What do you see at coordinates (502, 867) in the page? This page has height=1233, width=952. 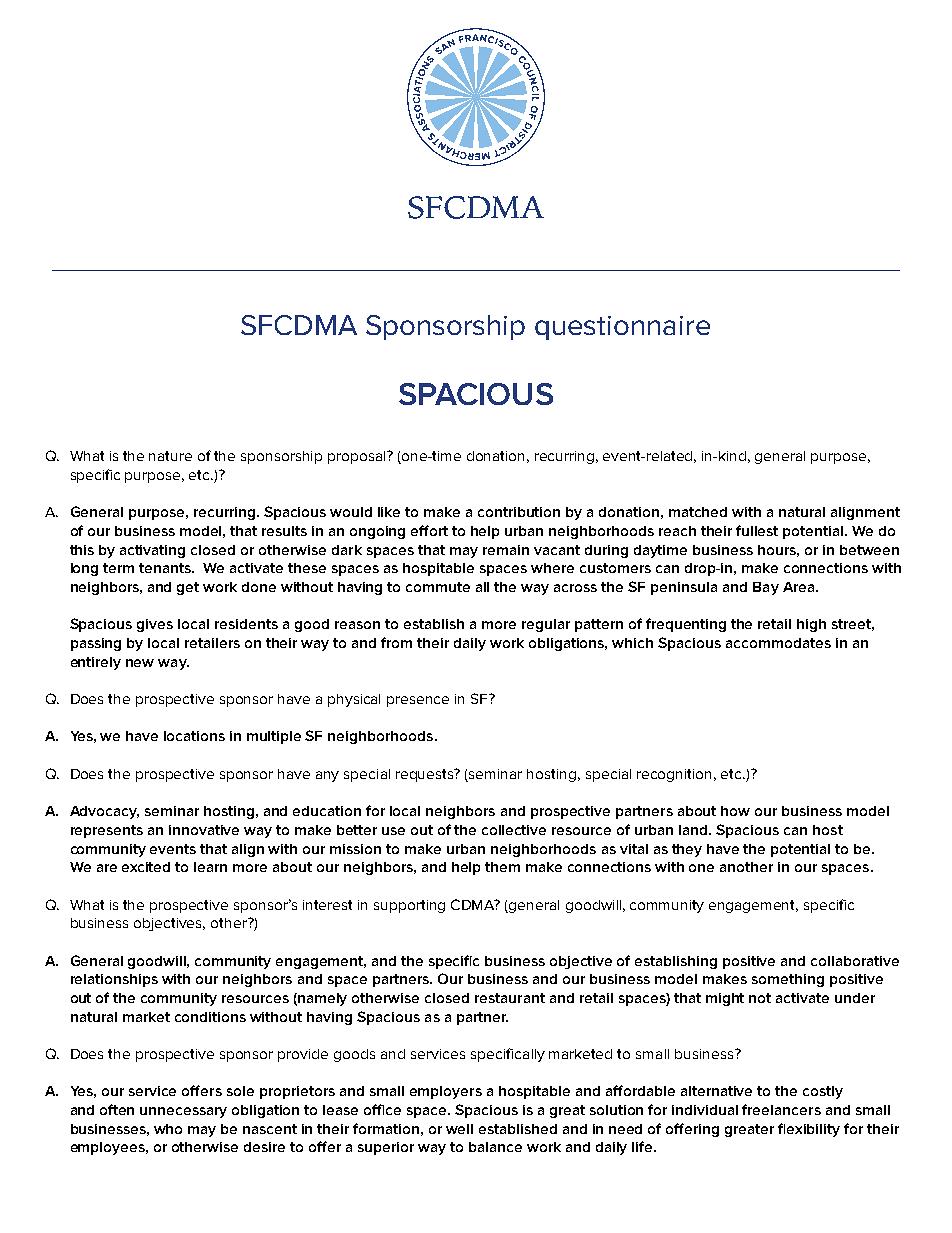 I see `them` at bounding box center [502, 867].
